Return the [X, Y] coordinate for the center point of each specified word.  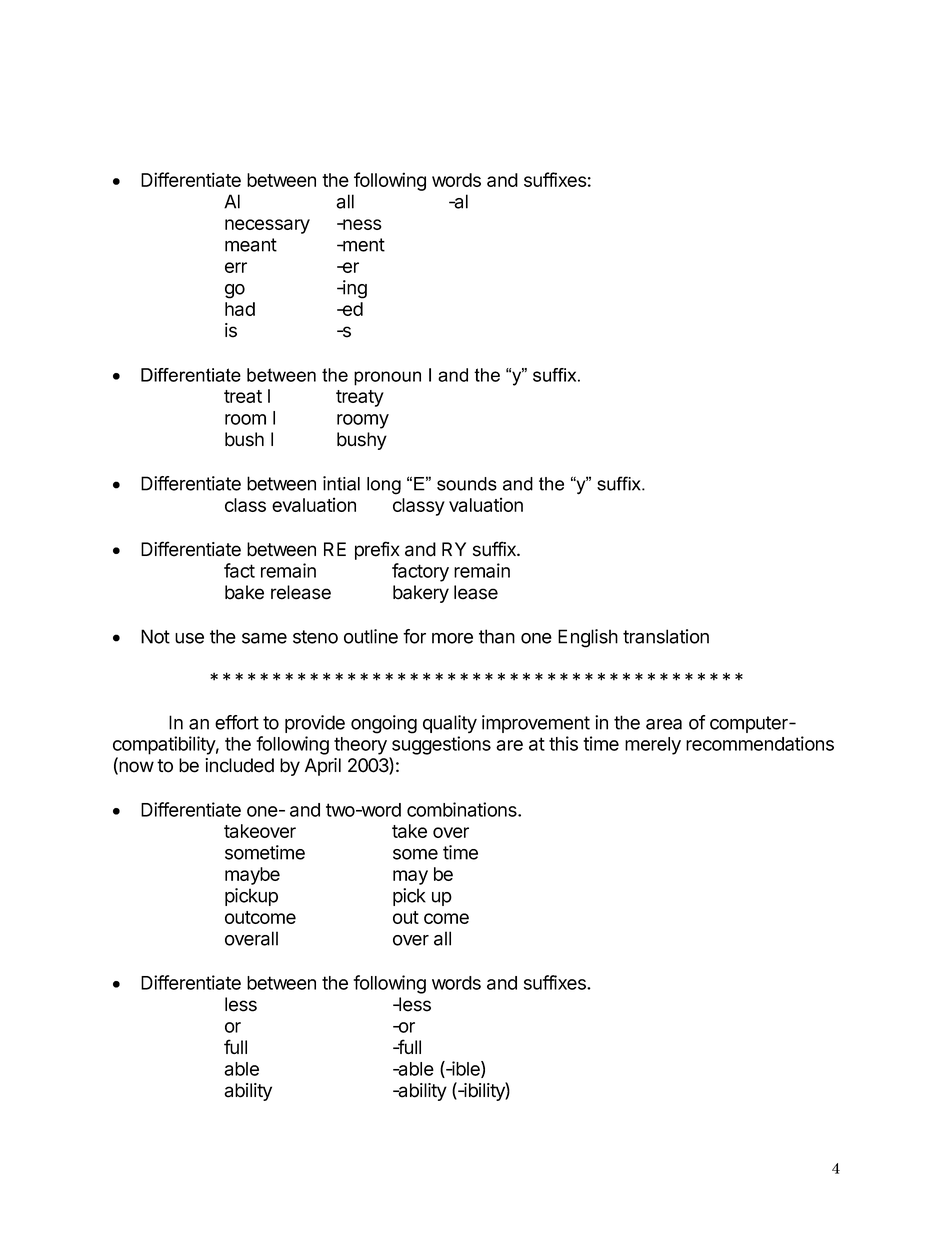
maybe [252, 876]
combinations [463, 809]
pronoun [387, 378]
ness [361, 224]
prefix [377, 550]
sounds [467, 484]
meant [251, 245]
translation [666, 636]
